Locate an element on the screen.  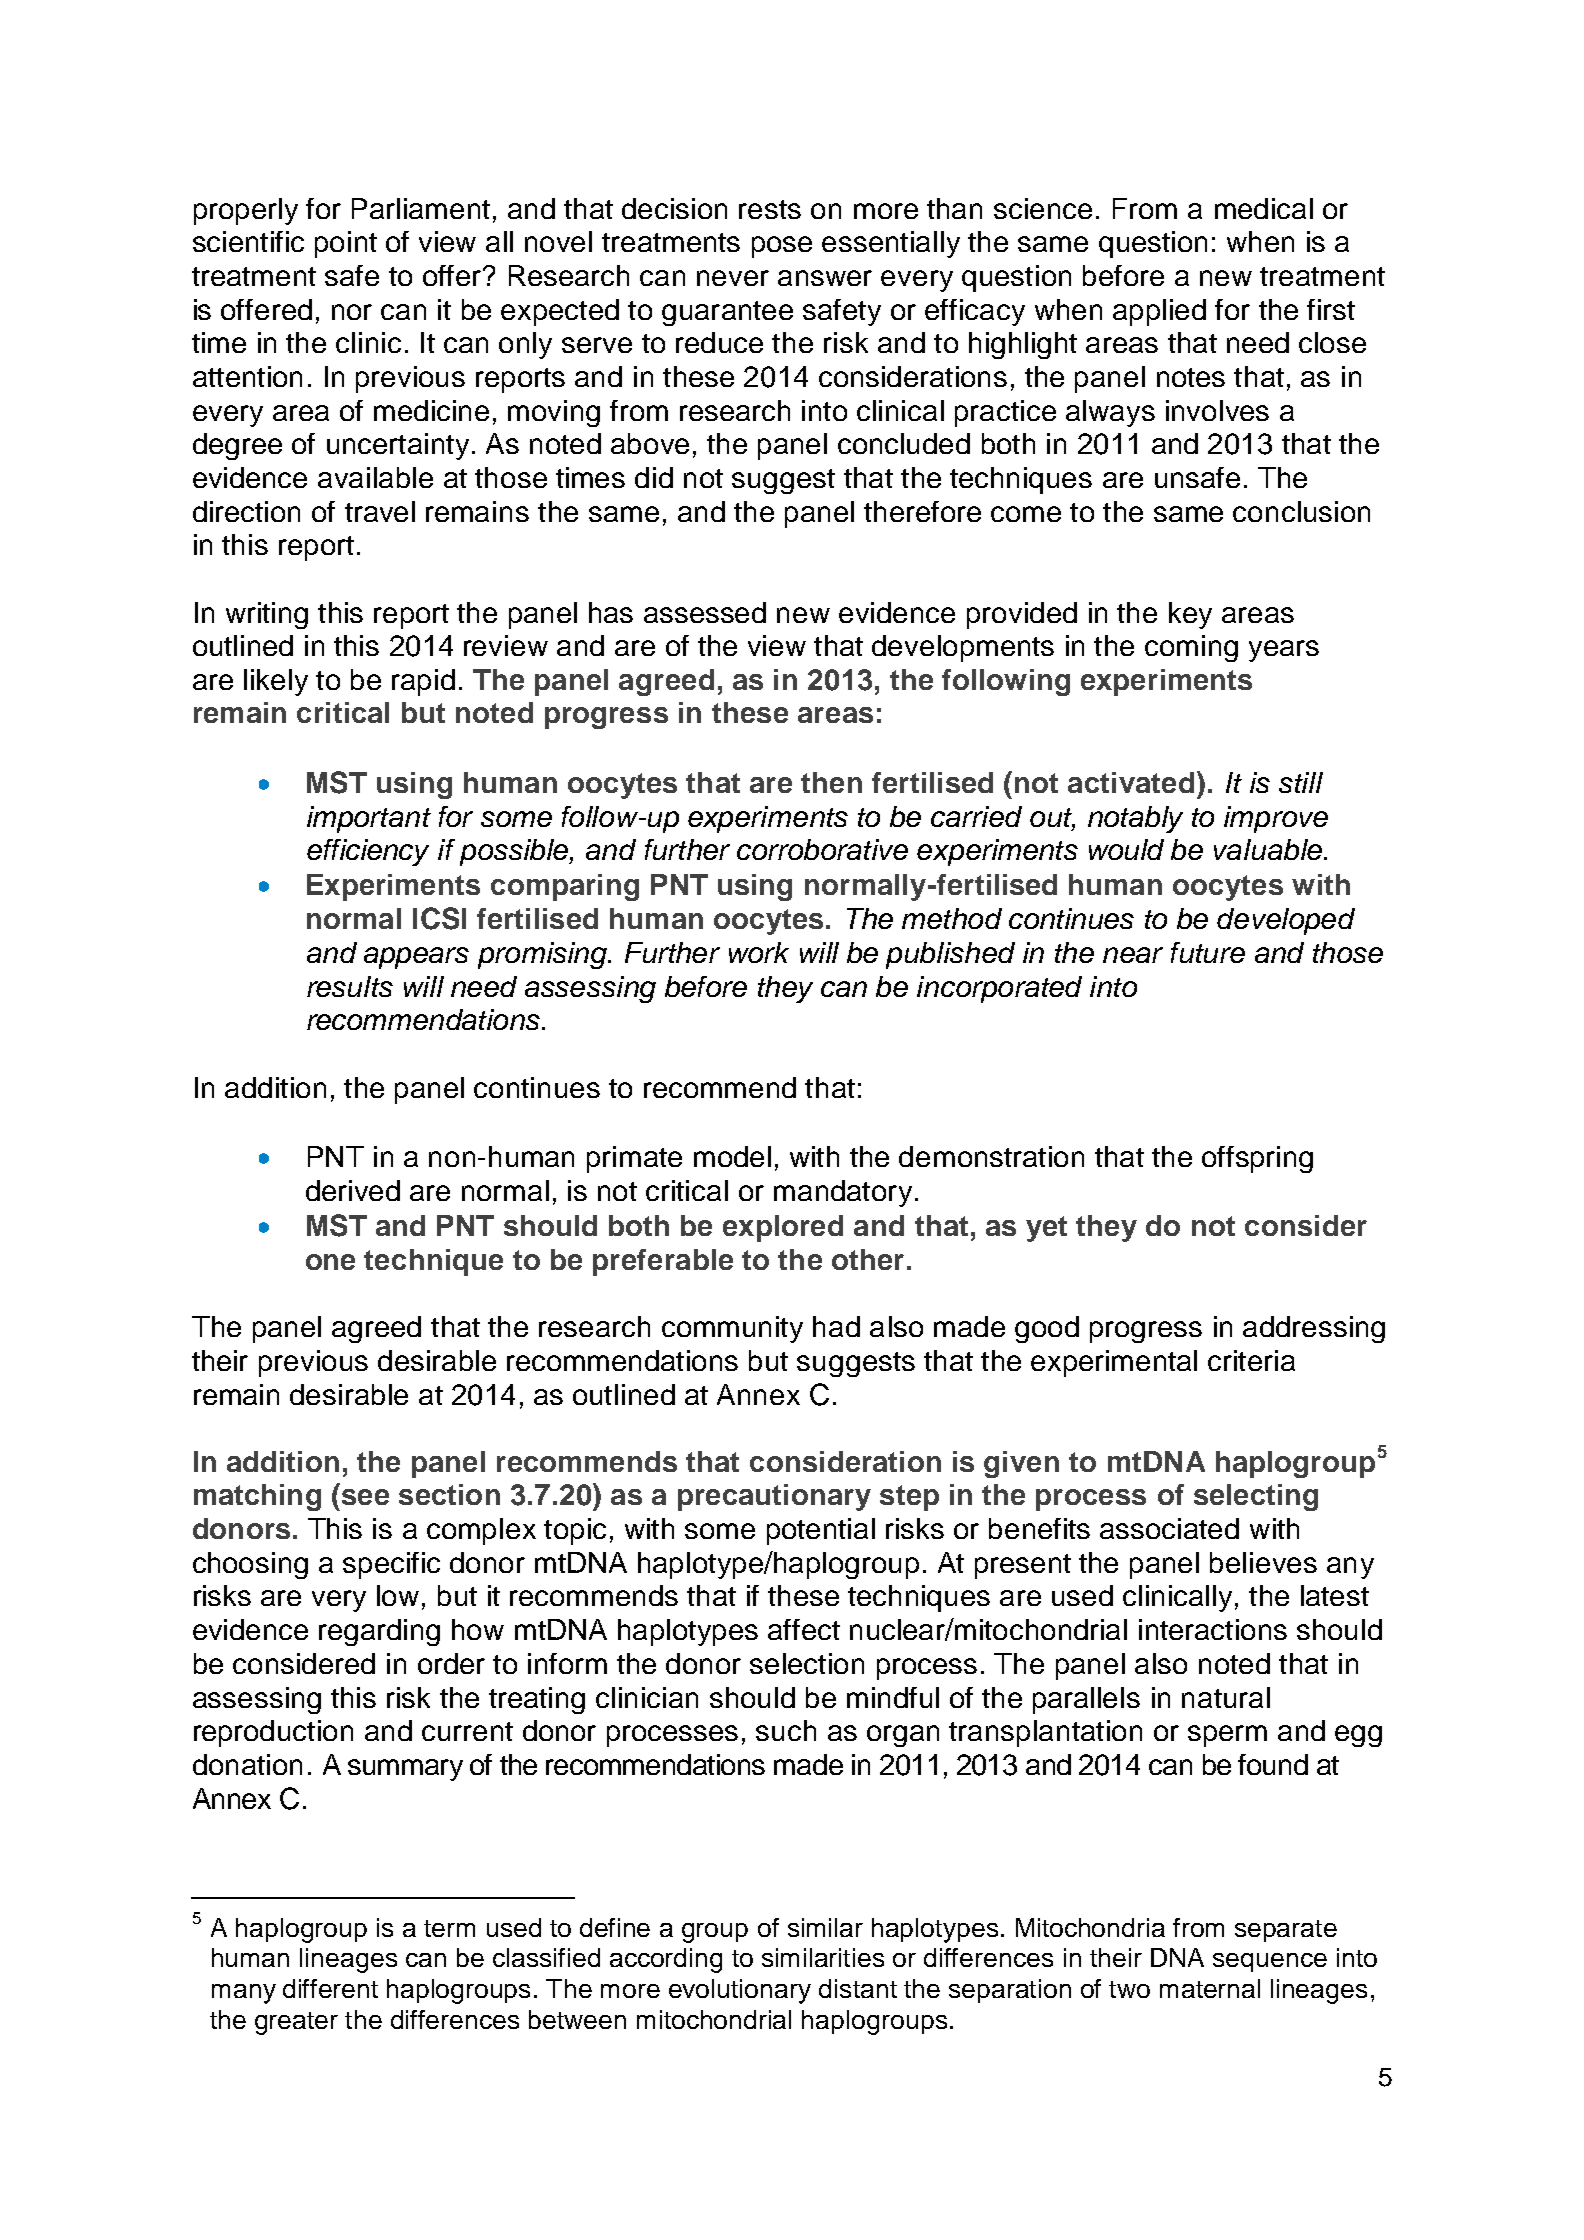
model is located at coordinates (732, 1156).
